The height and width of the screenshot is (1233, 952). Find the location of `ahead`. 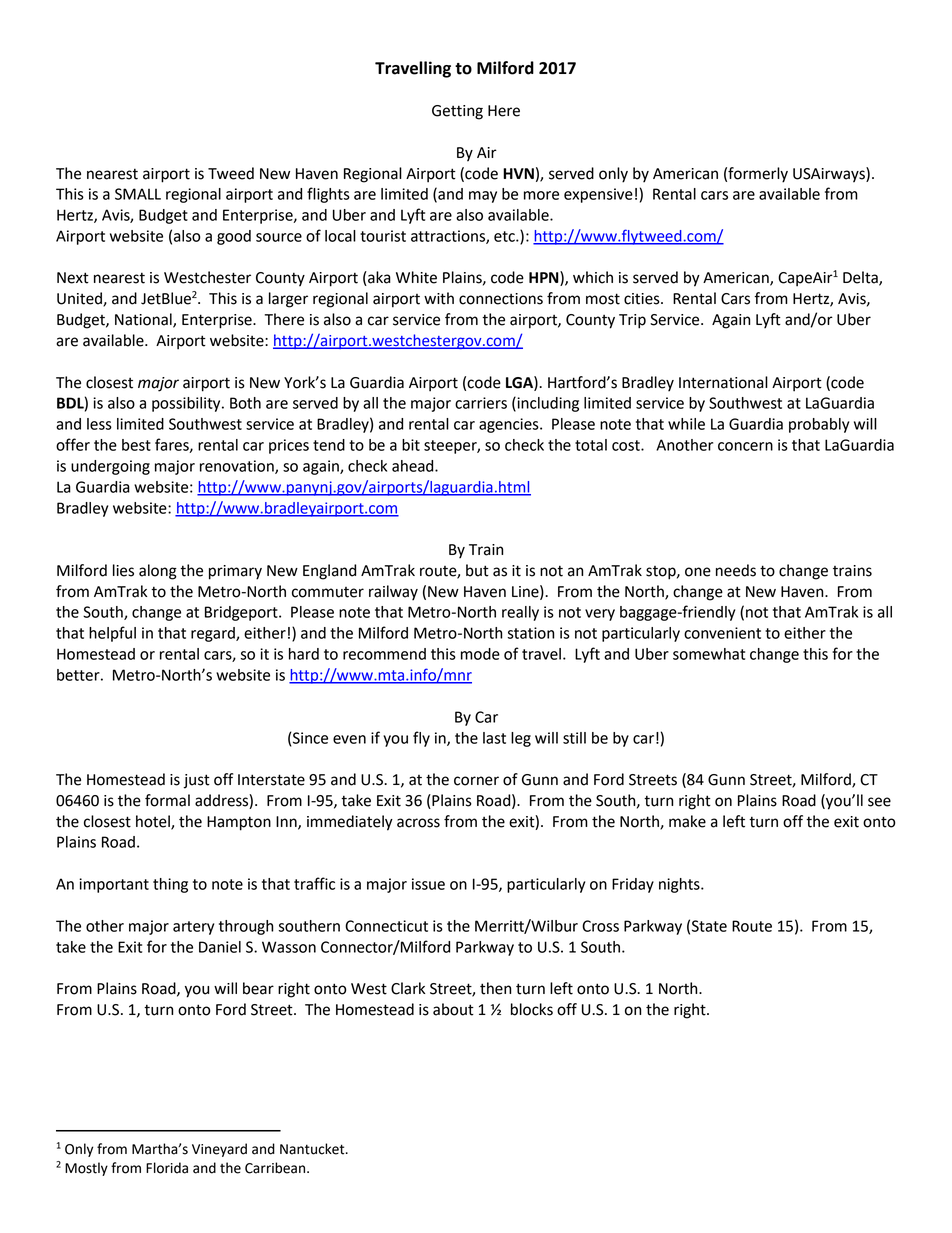

ahead is located at coordinates (414, 466).
